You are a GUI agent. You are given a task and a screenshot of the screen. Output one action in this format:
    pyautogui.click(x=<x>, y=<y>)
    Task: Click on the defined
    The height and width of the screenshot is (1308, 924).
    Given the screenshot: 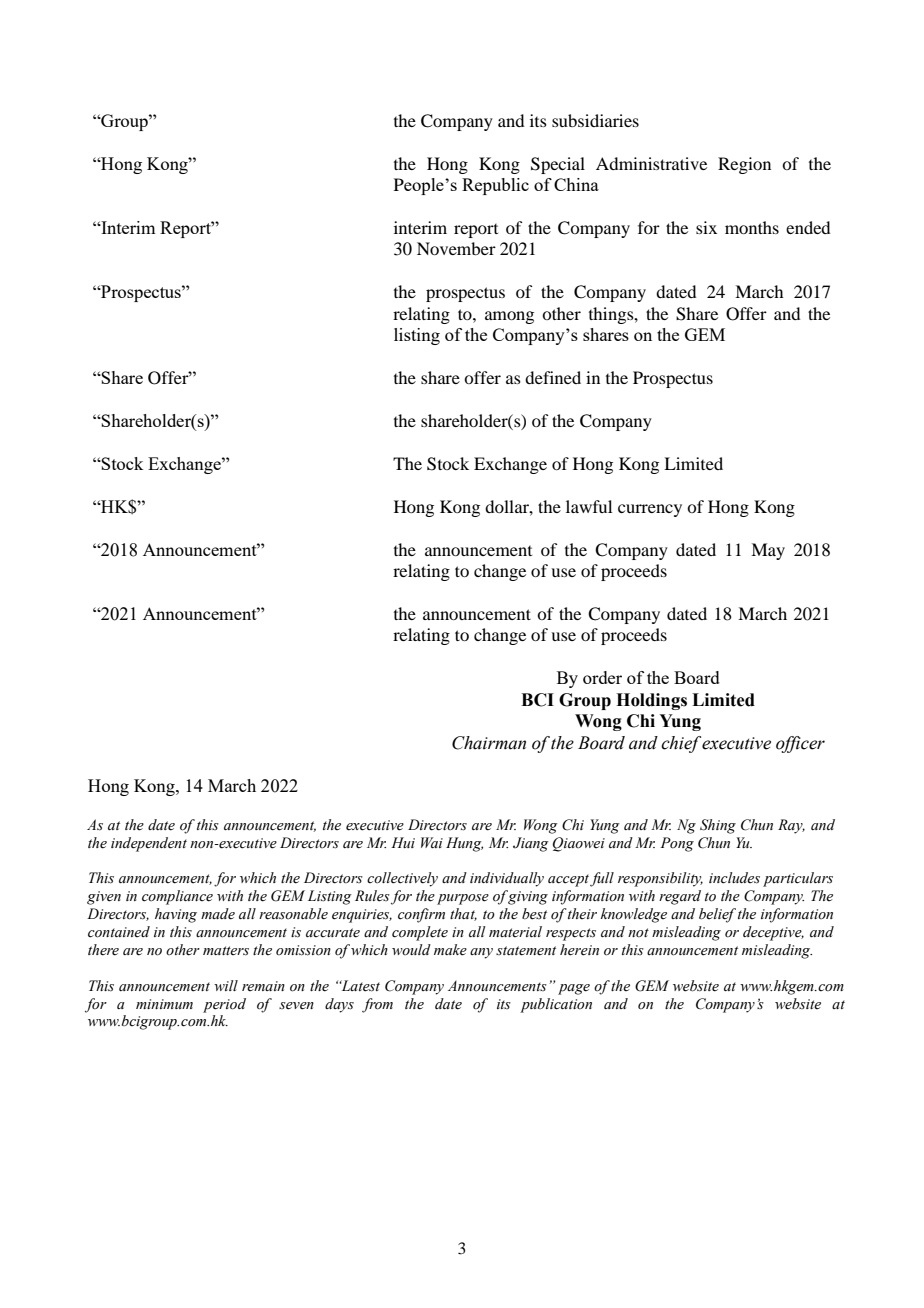 What is the action you would take?
    pyautogui.click(x=553, y=377)
